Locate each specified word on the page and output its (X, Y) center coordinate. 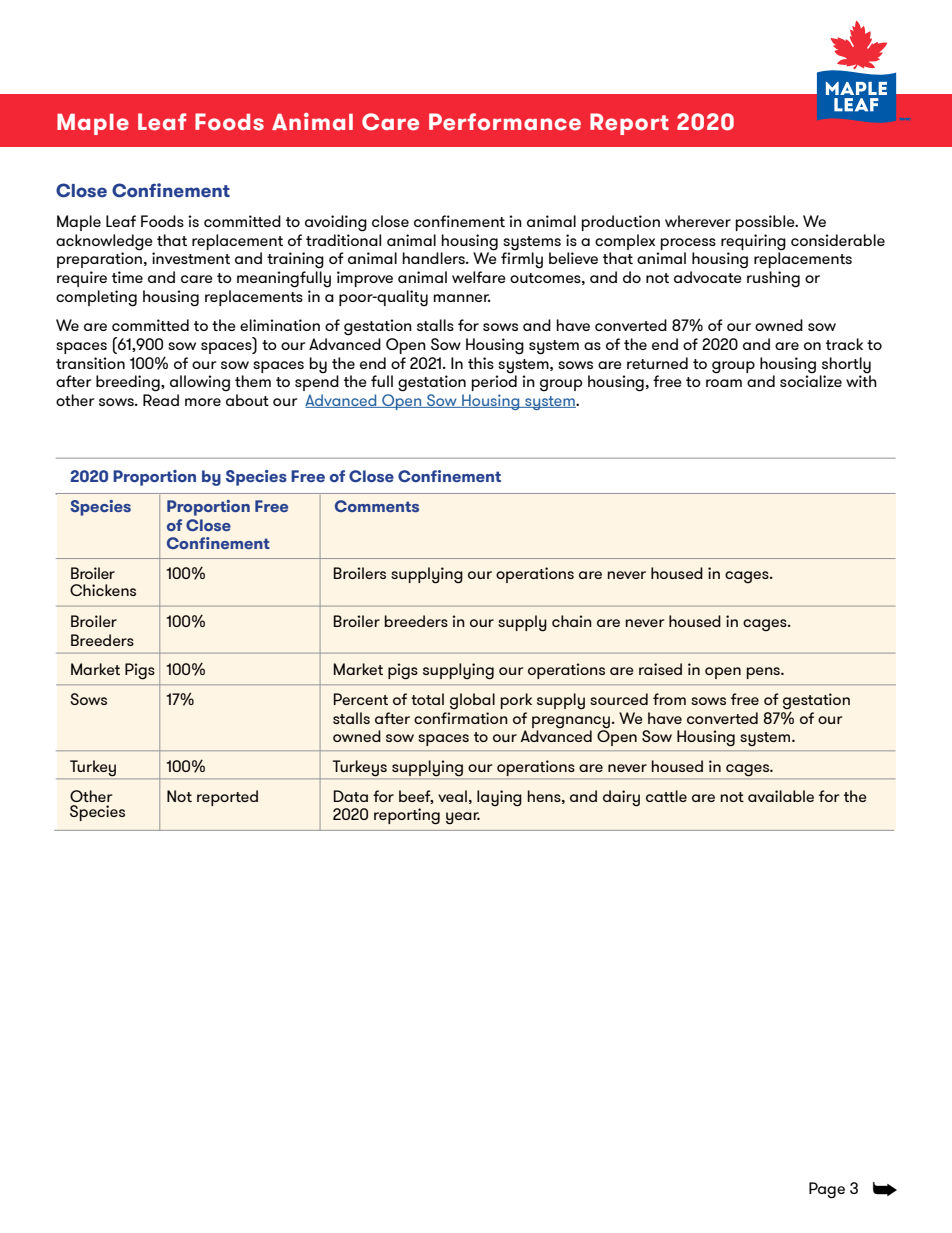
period (494, 382)
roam (724, 383)
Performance (505, 122)
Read (161, 400)
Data (351, 796)
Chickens (103, 590)
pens (764, 673)
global (472, 701)
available (781, 796)
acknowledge (104, 242)
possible (766, 223)
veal (452, 796)
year (463, 818)
